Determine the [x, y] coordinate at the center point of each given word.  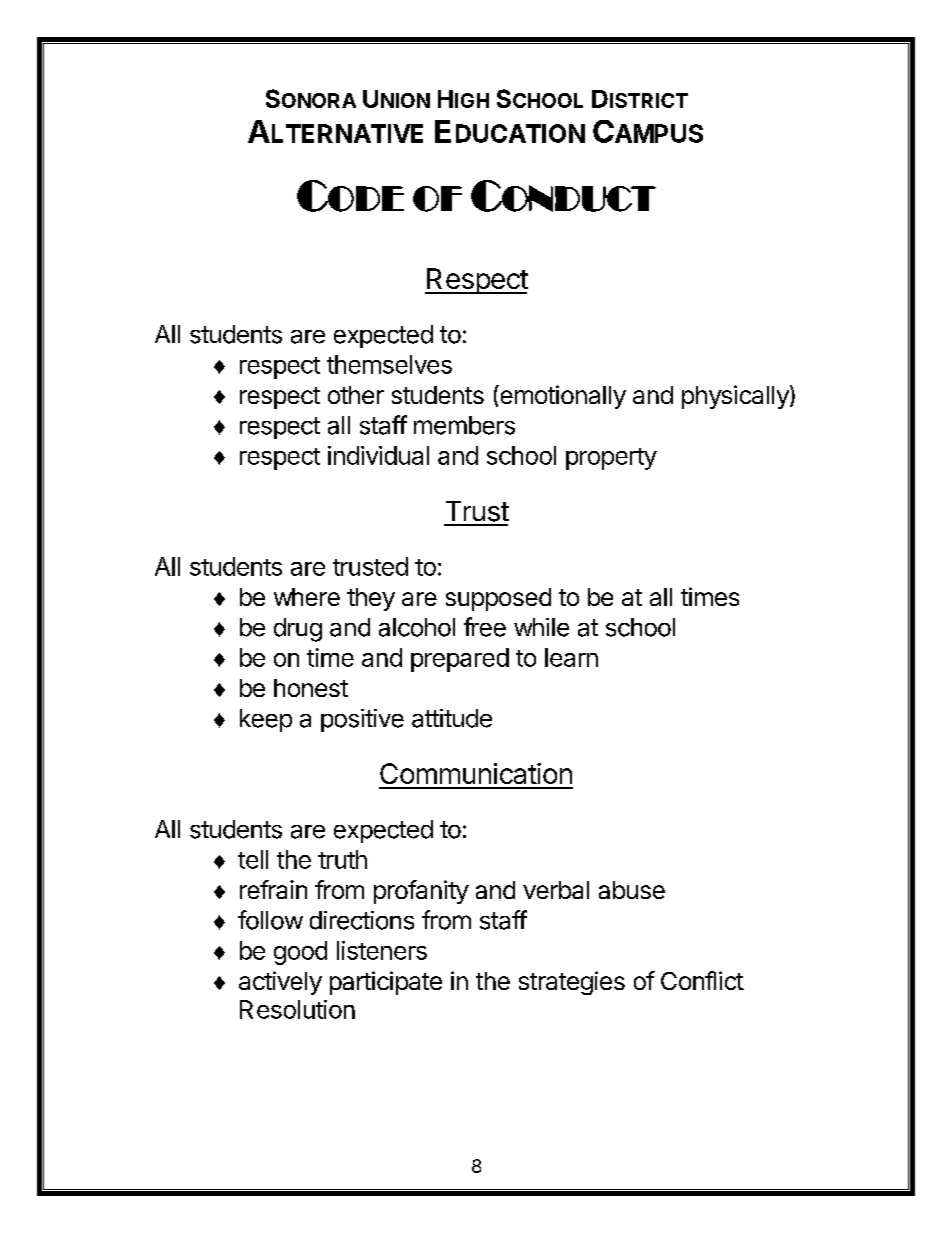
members [464, 425]
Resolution [297, 1009]
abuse [632, 890]
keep [266, 720]
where [307, 597]
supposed [498, 599]
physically [736, 397]
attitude [452, 718]
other [356, 395]
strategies [572, 983]
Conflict [702, 980]
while [541, 627]
